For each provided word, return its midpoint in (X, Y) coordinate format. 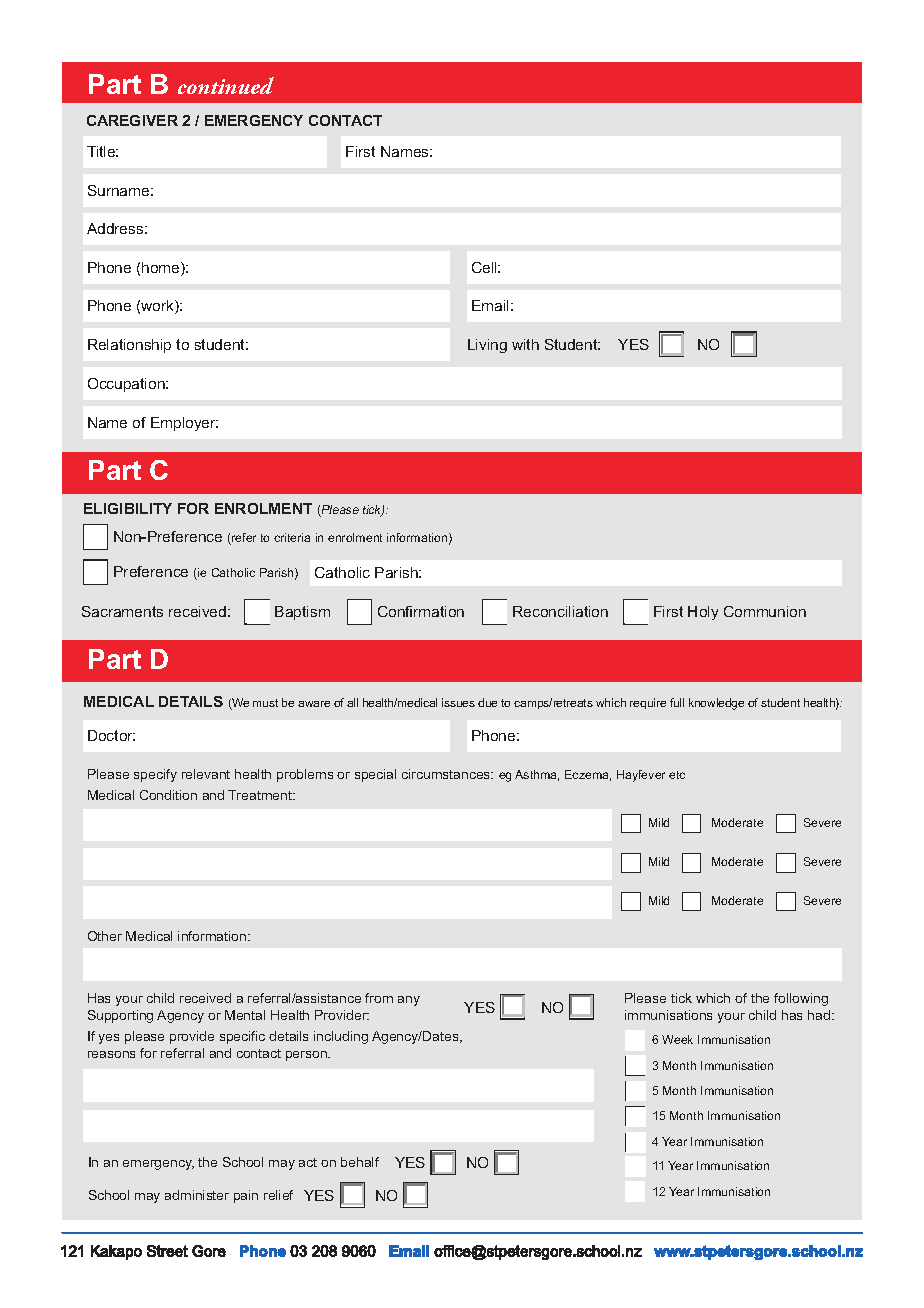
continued (226, 85)
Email (490, 305)
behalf (360, 1162)
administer (197, 1195)
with (525, 344)
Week (677, 1039)
